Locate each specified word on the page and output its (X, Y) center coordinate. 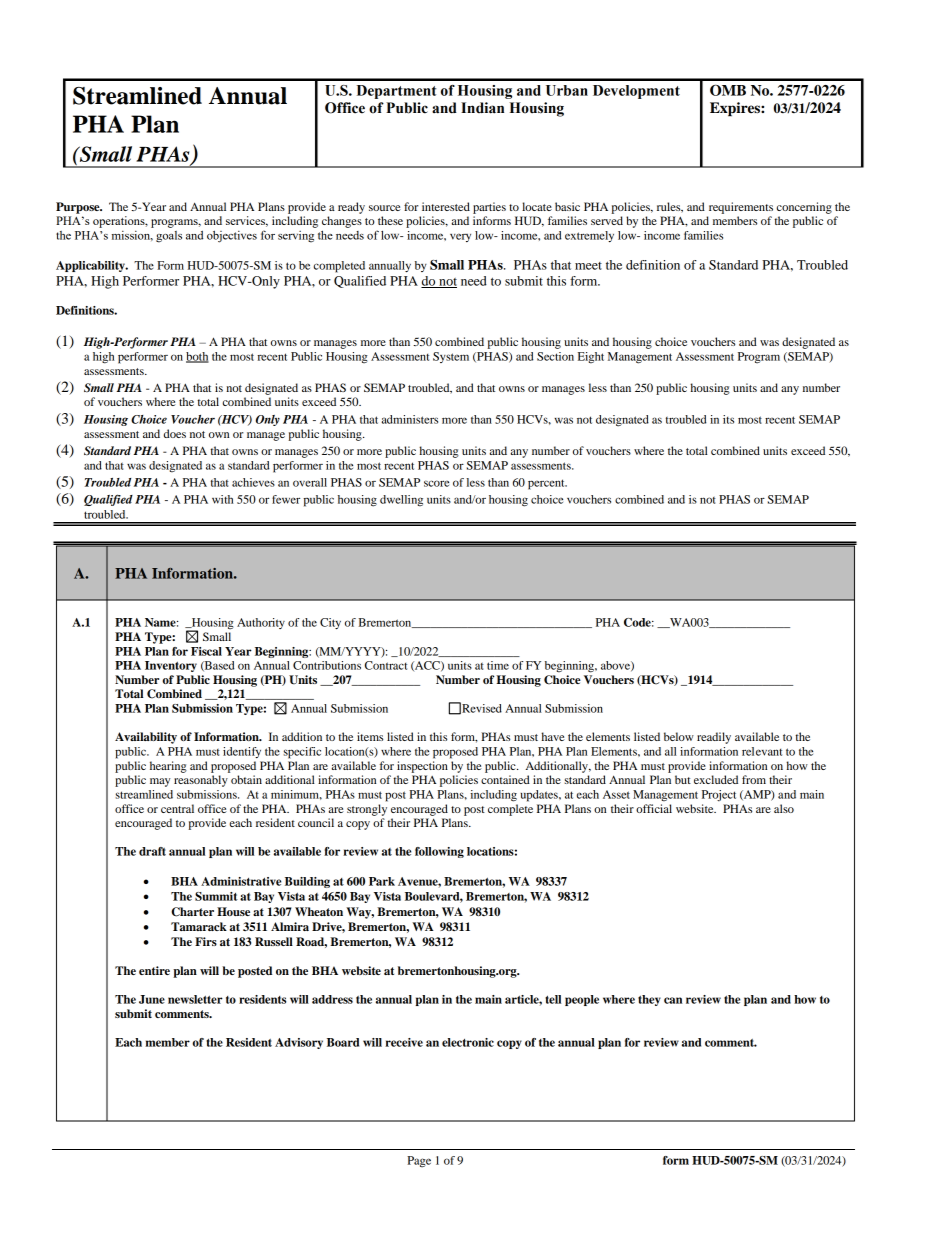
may (160, 782)
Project (719, 795)
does (175, 433)
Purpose (79, 208)
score (436, 483)
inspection (422, 767)
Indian (482, 108)
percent (547, 484)
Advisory (299, 1043)
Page (419, 1162)
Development (636, 92)
